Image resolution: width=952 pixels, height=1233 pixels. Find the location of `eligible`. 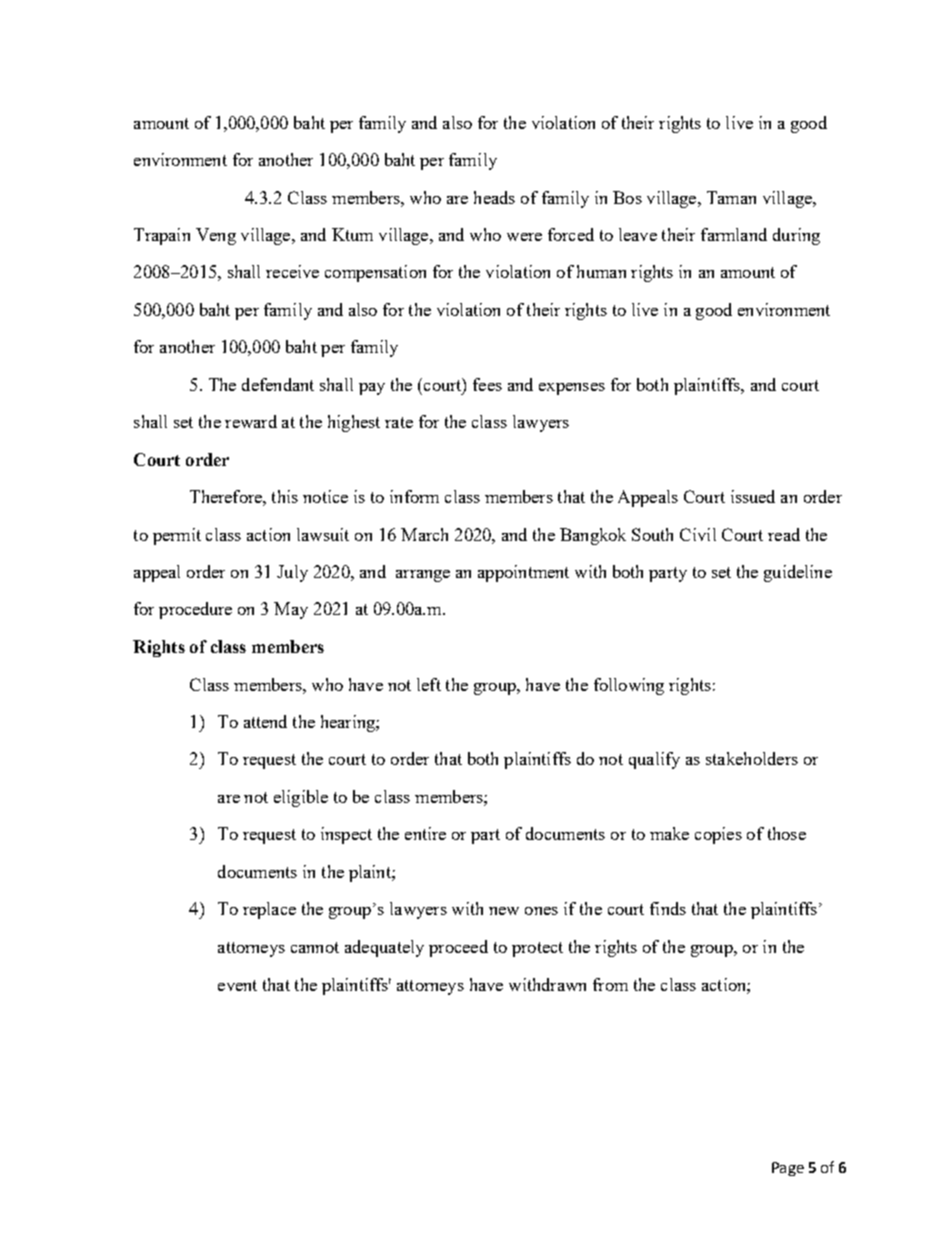

eligible is located at coordinates (301, 798).
